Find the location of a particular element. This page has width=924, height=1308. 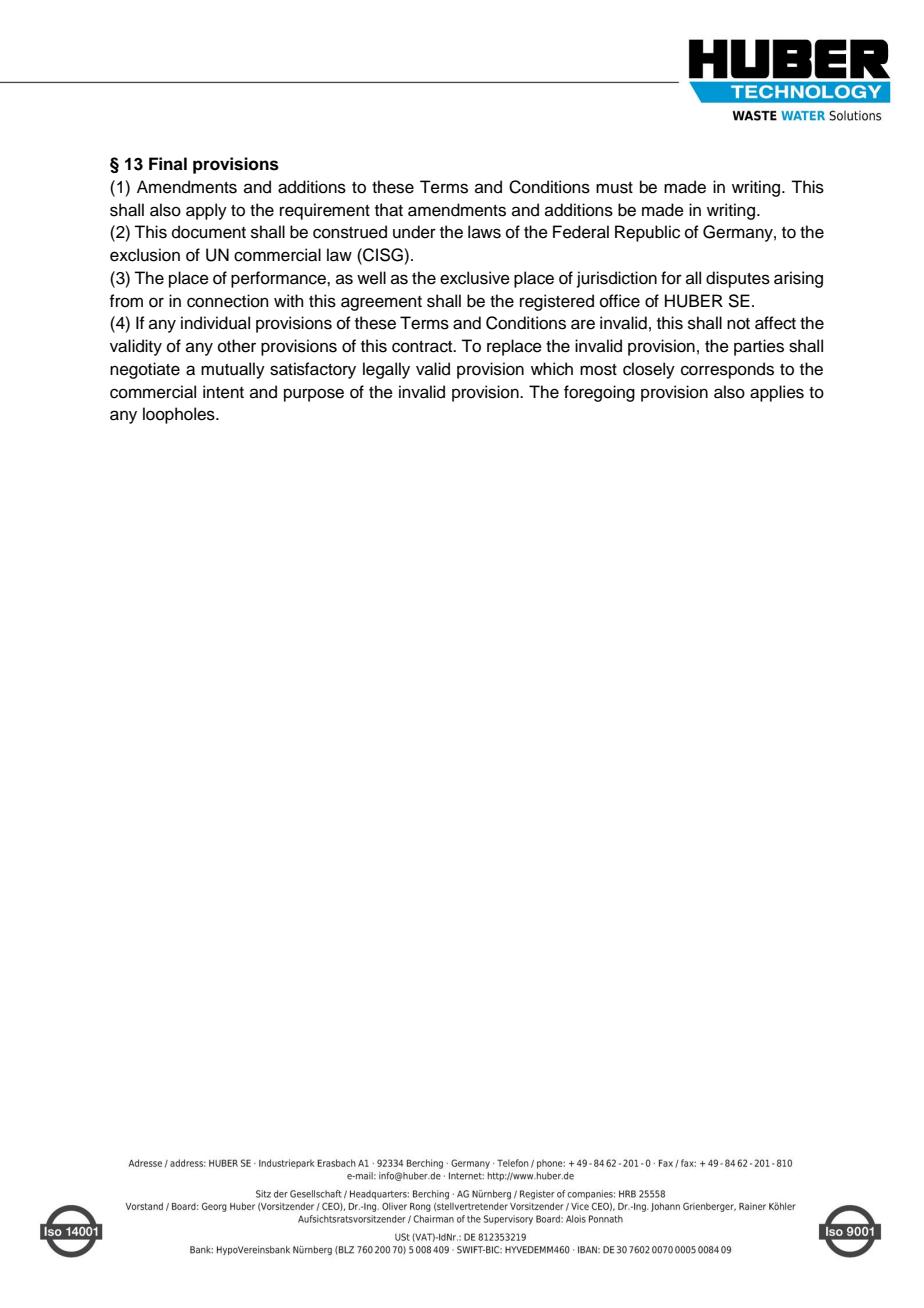

Republic is located at coordinates (647, 233).
